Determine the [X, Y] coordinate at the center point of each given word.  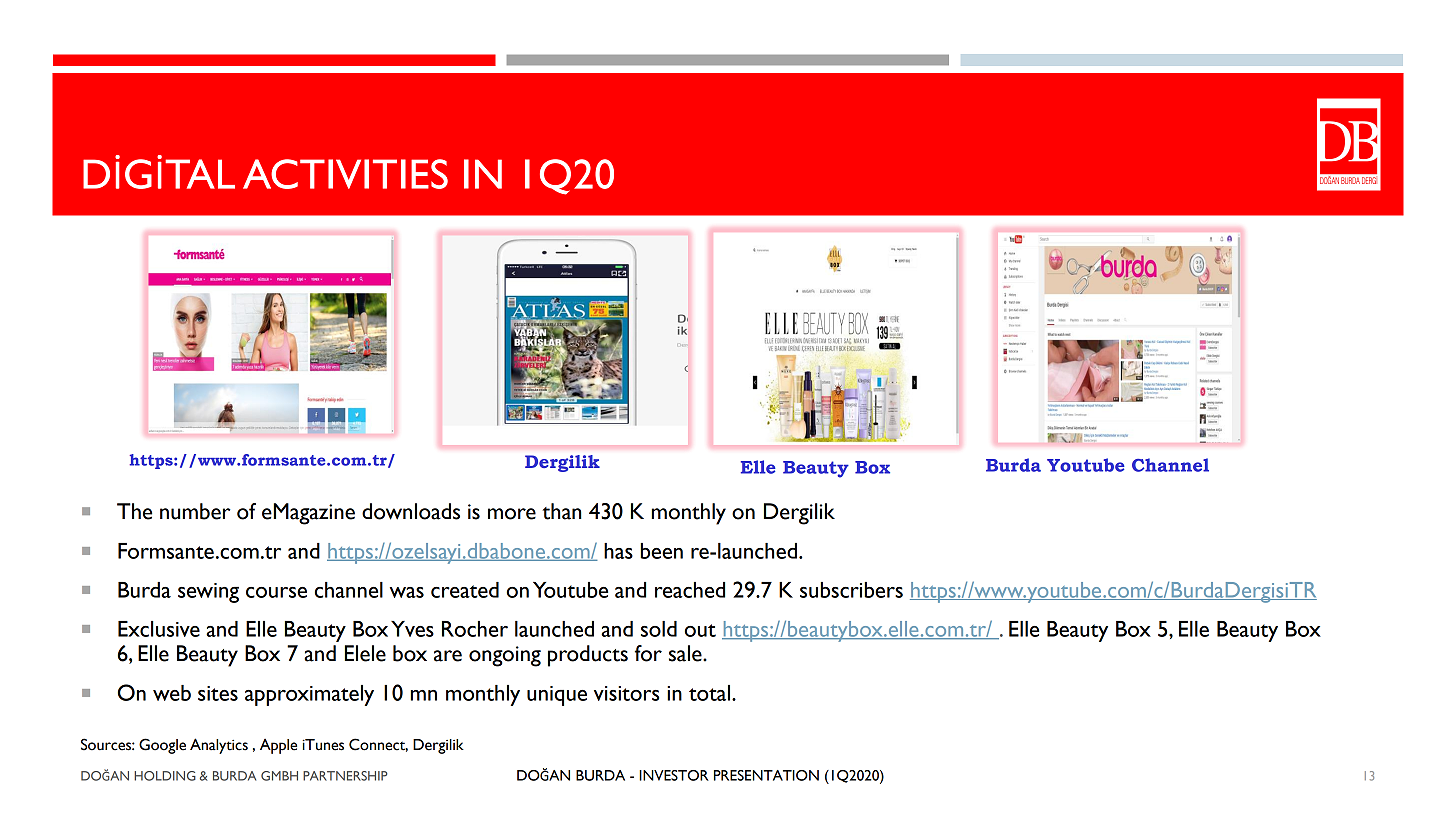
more [512, 514]
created [465, 590]
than [561, 511]
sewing [208, 593]
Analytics [219, 746]
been [662, 551]
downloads [411, 511]
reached [690, 590]
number [195, 511]
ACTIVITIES [345, 174]
